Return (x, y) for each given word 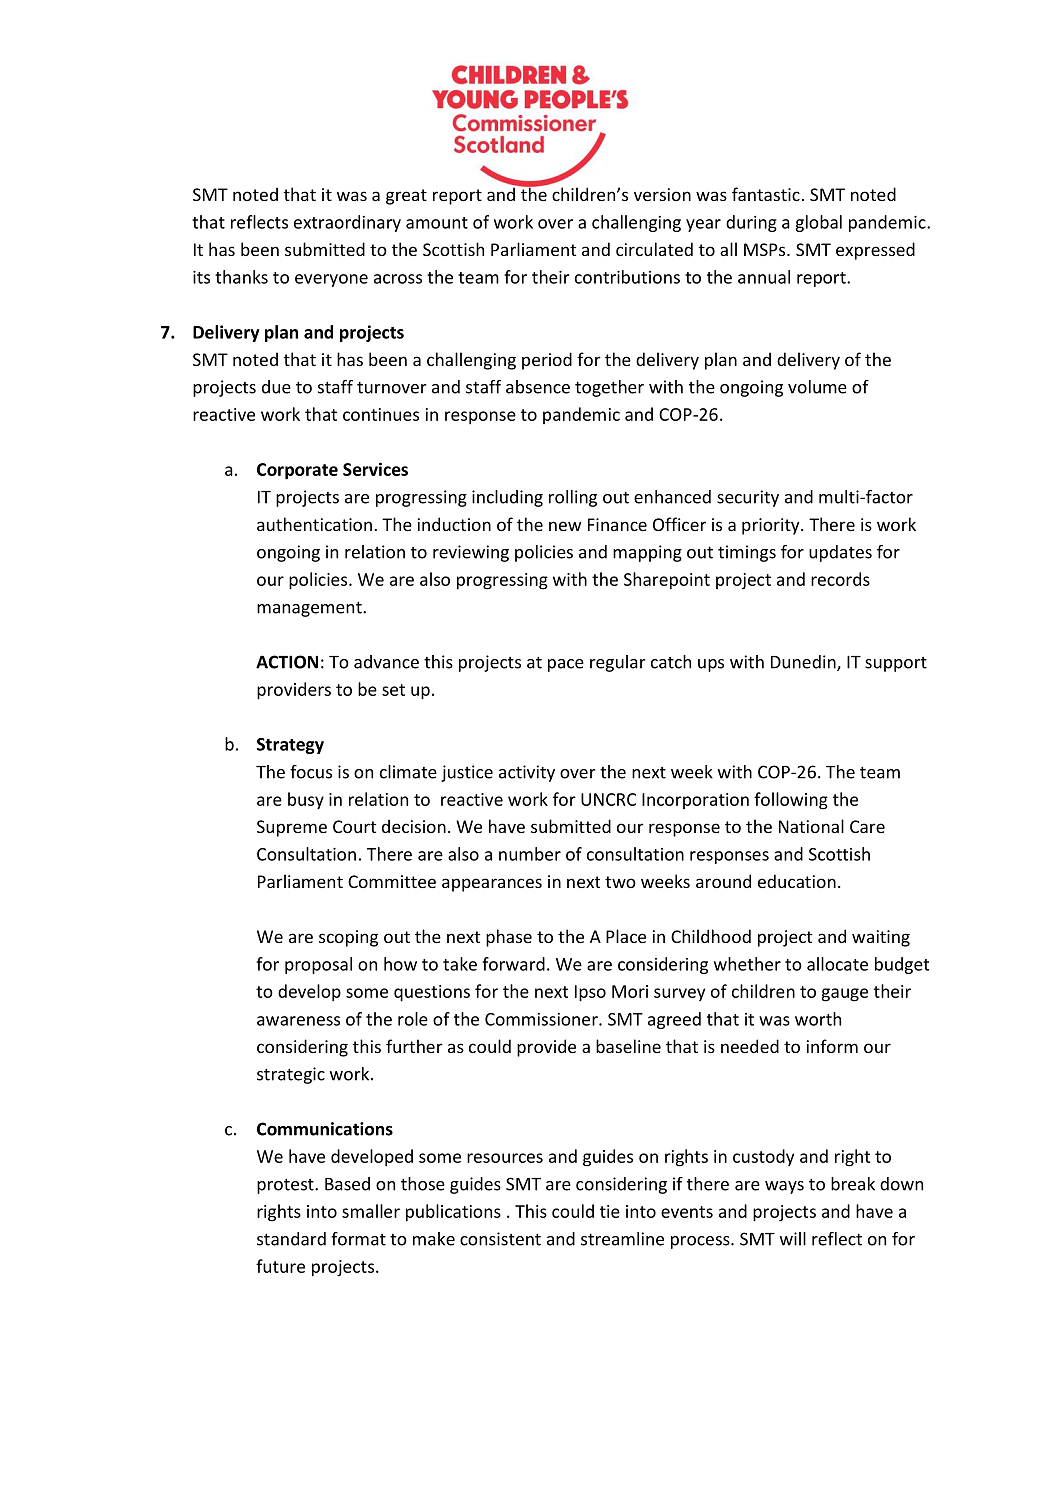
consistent (500, 1239)
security (748, 498)
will (793, 1239)
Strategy (290, 746)
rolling (573, 498)
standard (291, 1239)
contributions (627, 277)
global (818, 223)
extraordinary (347, 223)
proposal (318, 965)
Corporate (297, 471)
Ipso (590, 993)
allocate (837, 964)
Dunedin (804, 663)
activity (527, 773)
